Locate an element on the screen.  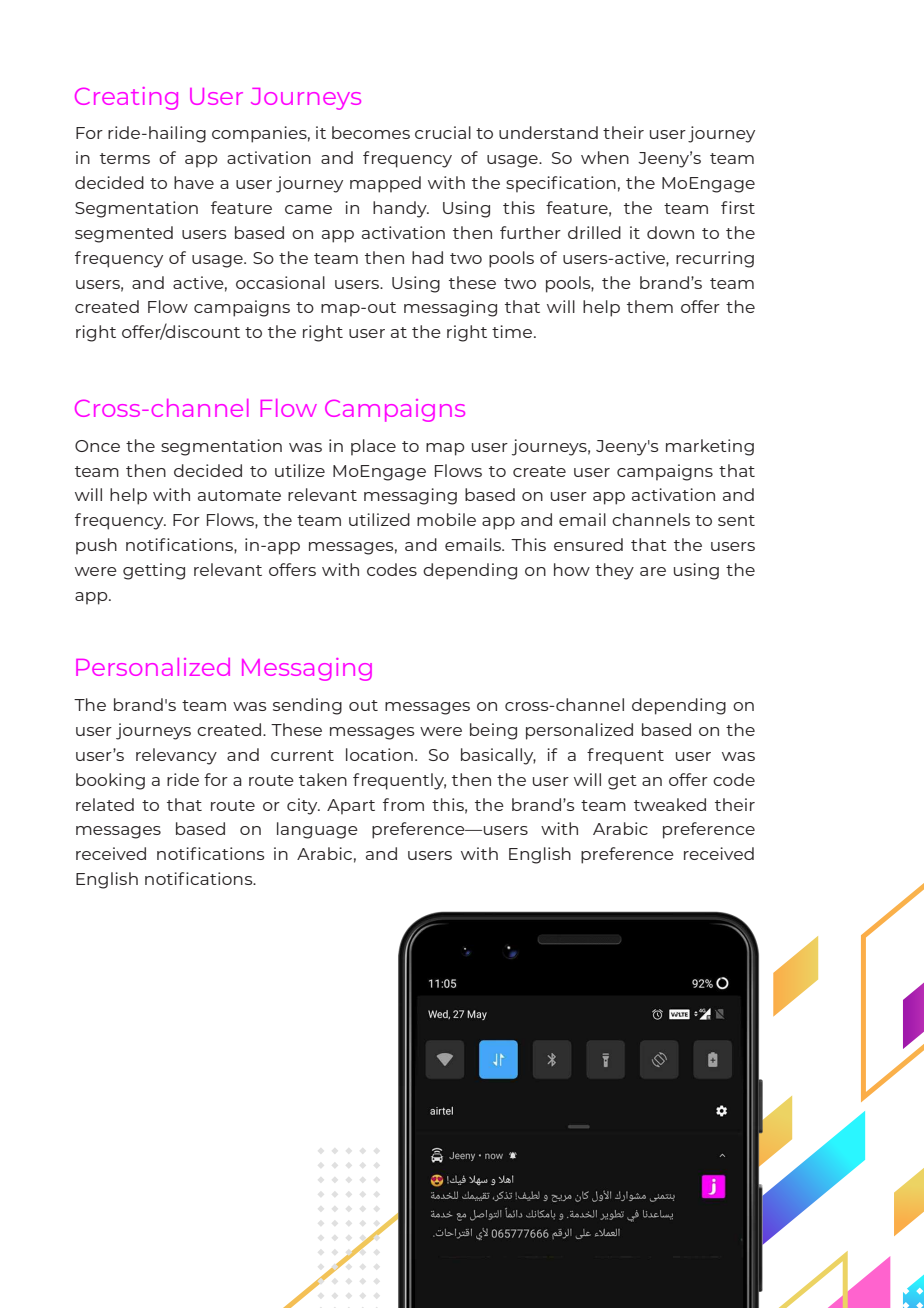
when is located at coordinates (605, 157).
